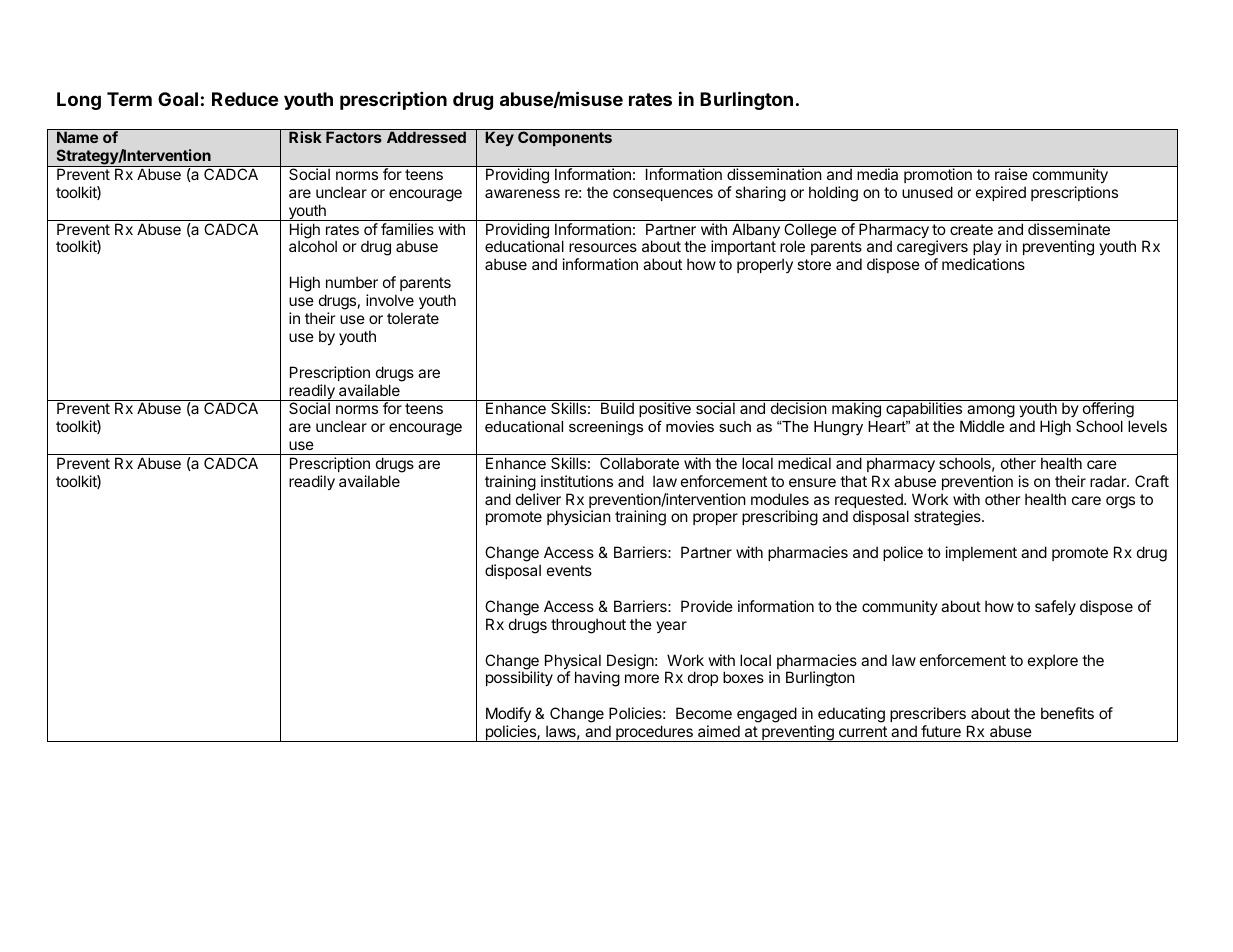 The width and height of the screenshot is (1233, 952). What do you see at coordinates (1011, 174) in the screenshot?
I see `raise` at bounding box center [1011, 174].
